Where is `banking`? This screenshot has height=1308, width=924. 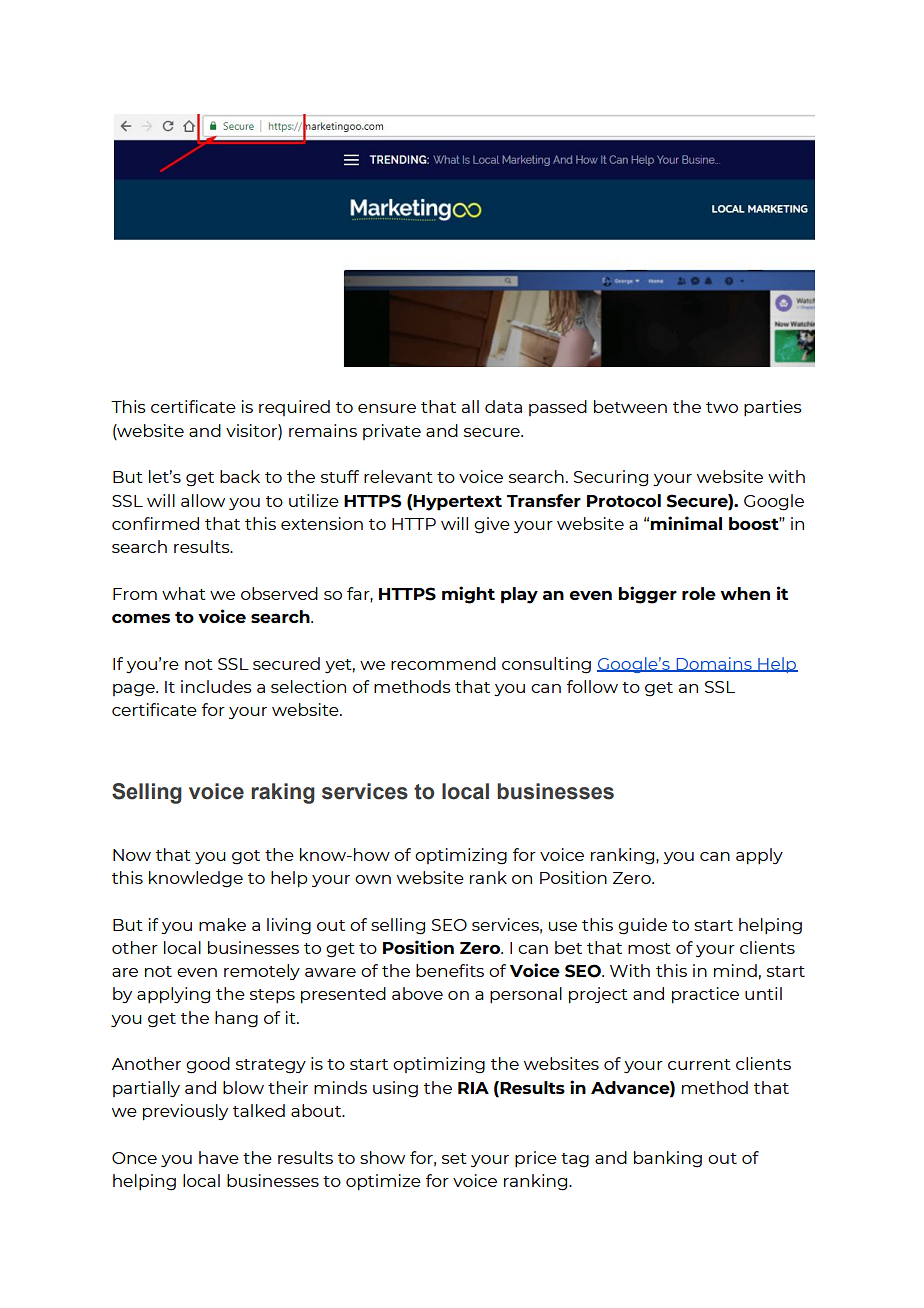
banking is located at coordinates (668, 1159).
